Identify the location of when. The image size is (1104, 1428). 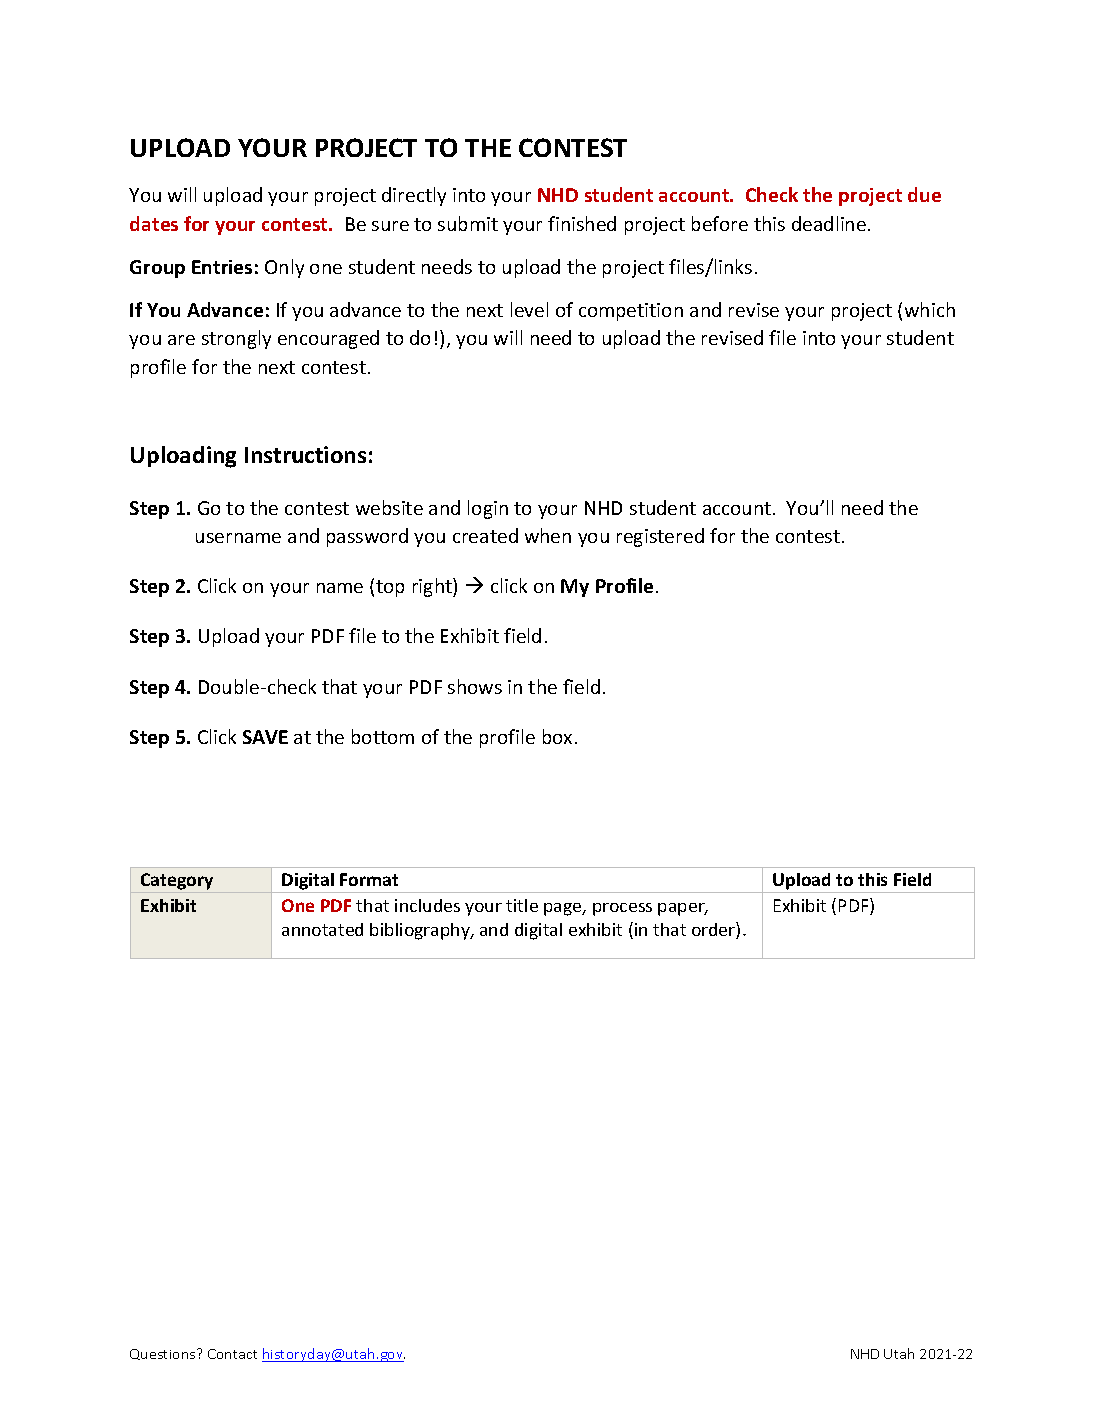
(548, 535).
